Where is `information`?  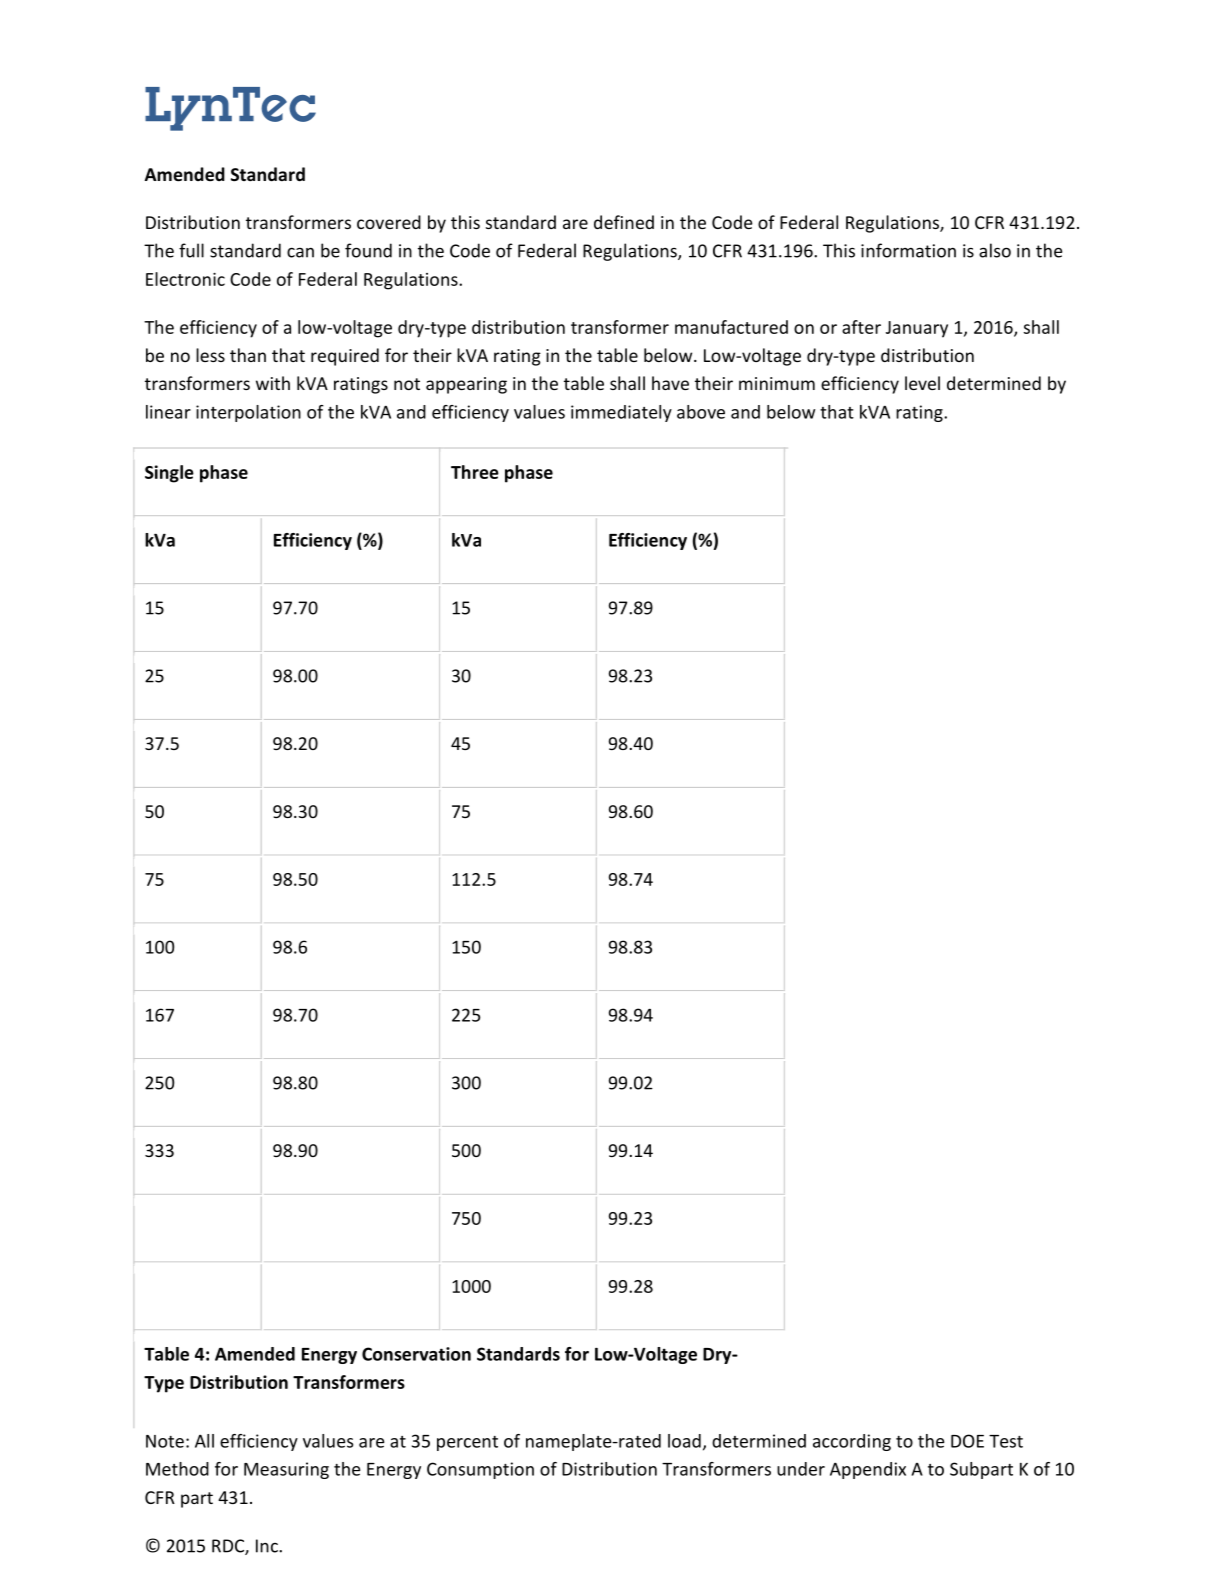 information is located at coordinates (908, 250).
